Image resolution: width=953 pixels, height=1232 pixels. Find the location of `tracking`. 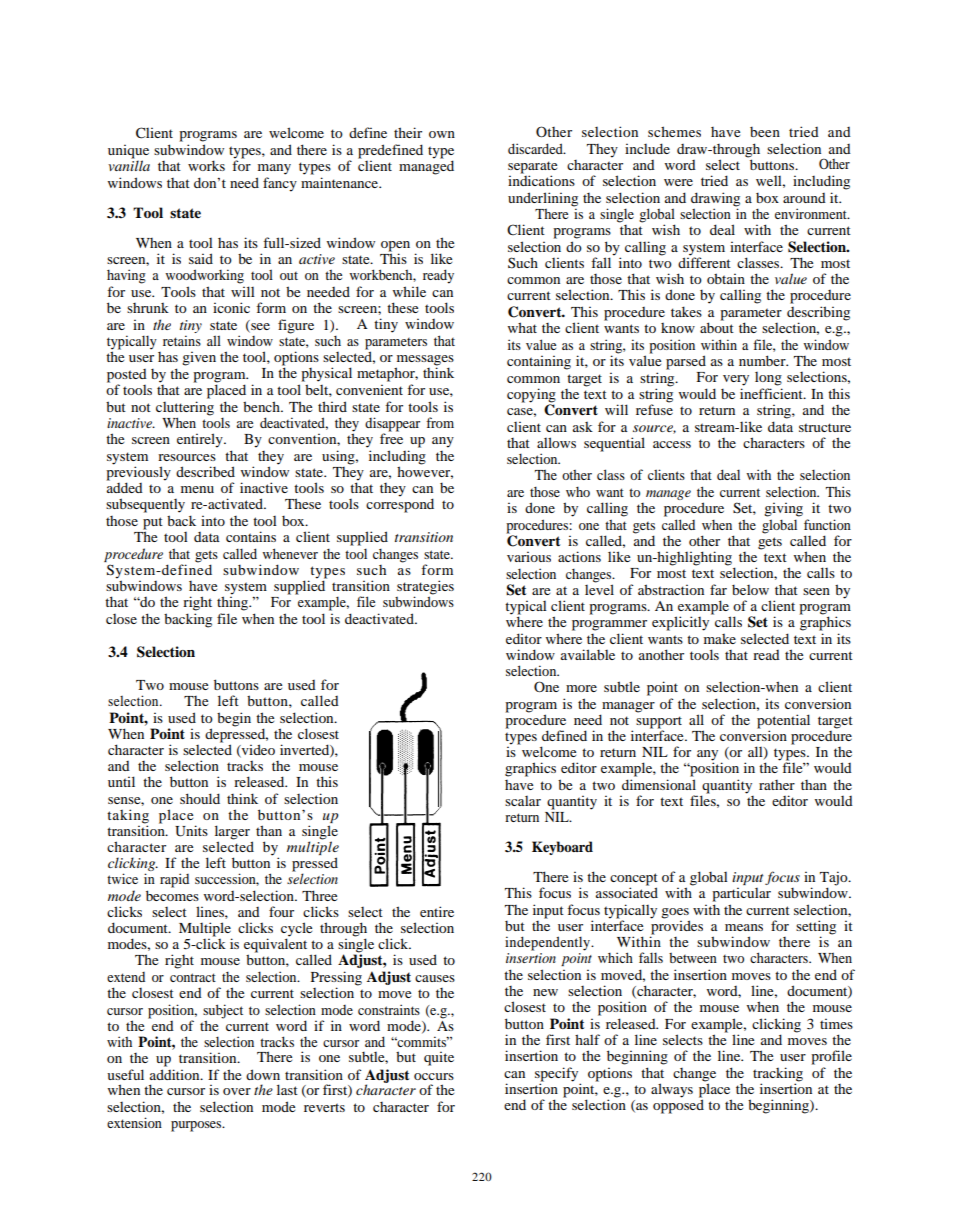

tracking is located at coordinates (778, 1074).
